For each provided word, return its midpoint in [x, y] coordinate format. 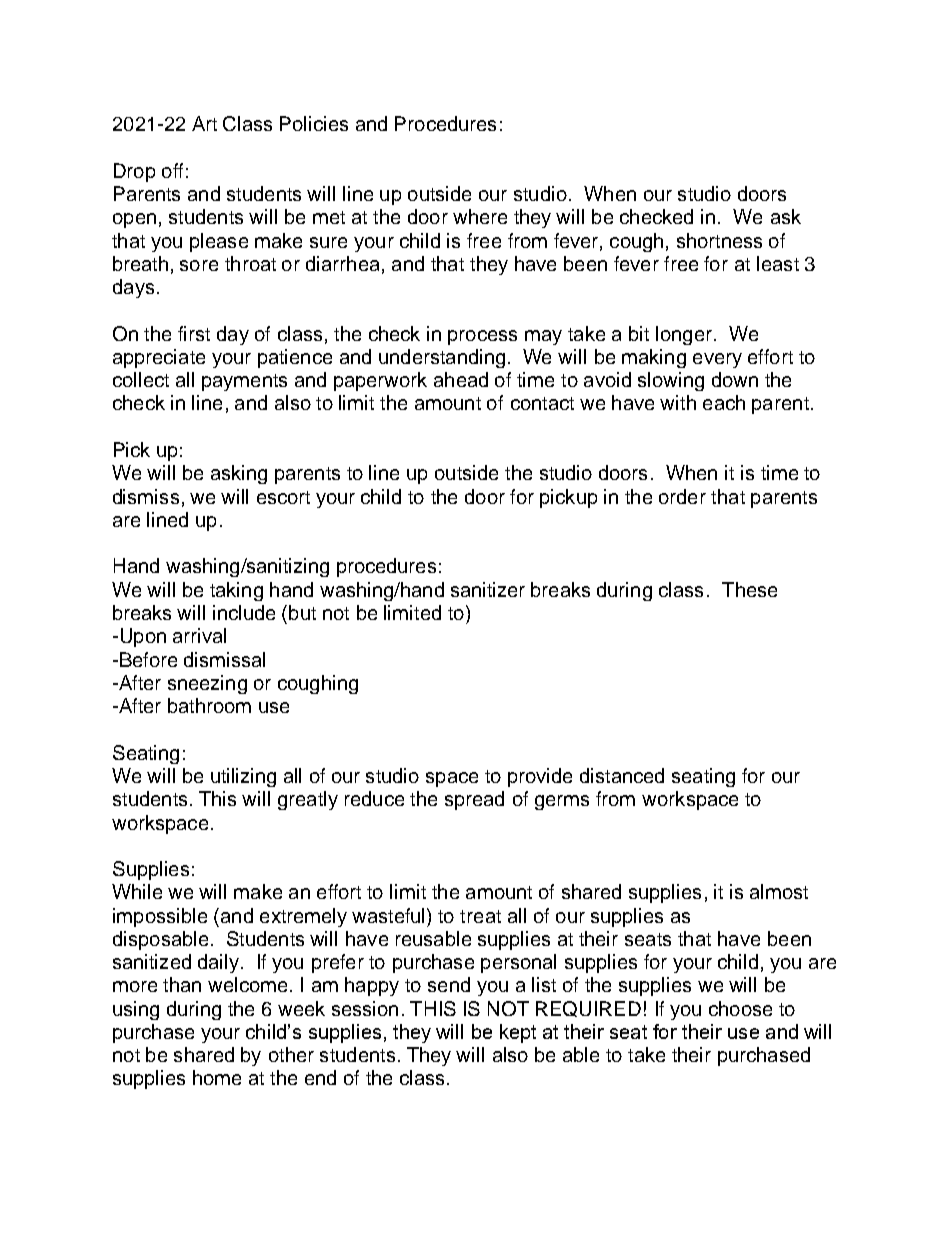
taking [236, 591]
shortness [719, 240]
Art [204, 123]
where [480, 216]
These [749, 589]
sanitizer [488, 589]
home [217, 1077]
